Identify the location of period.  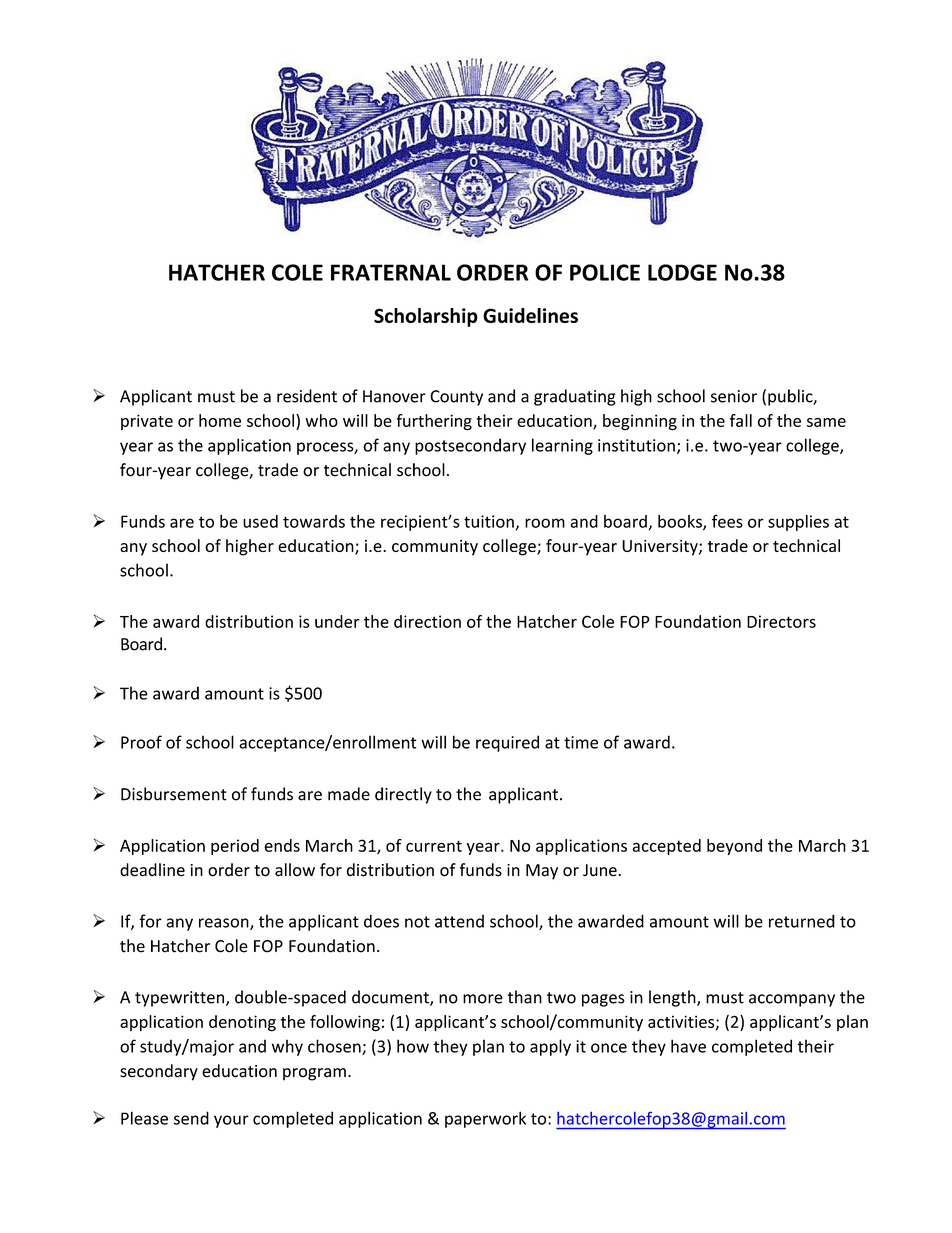
(235, 847).
